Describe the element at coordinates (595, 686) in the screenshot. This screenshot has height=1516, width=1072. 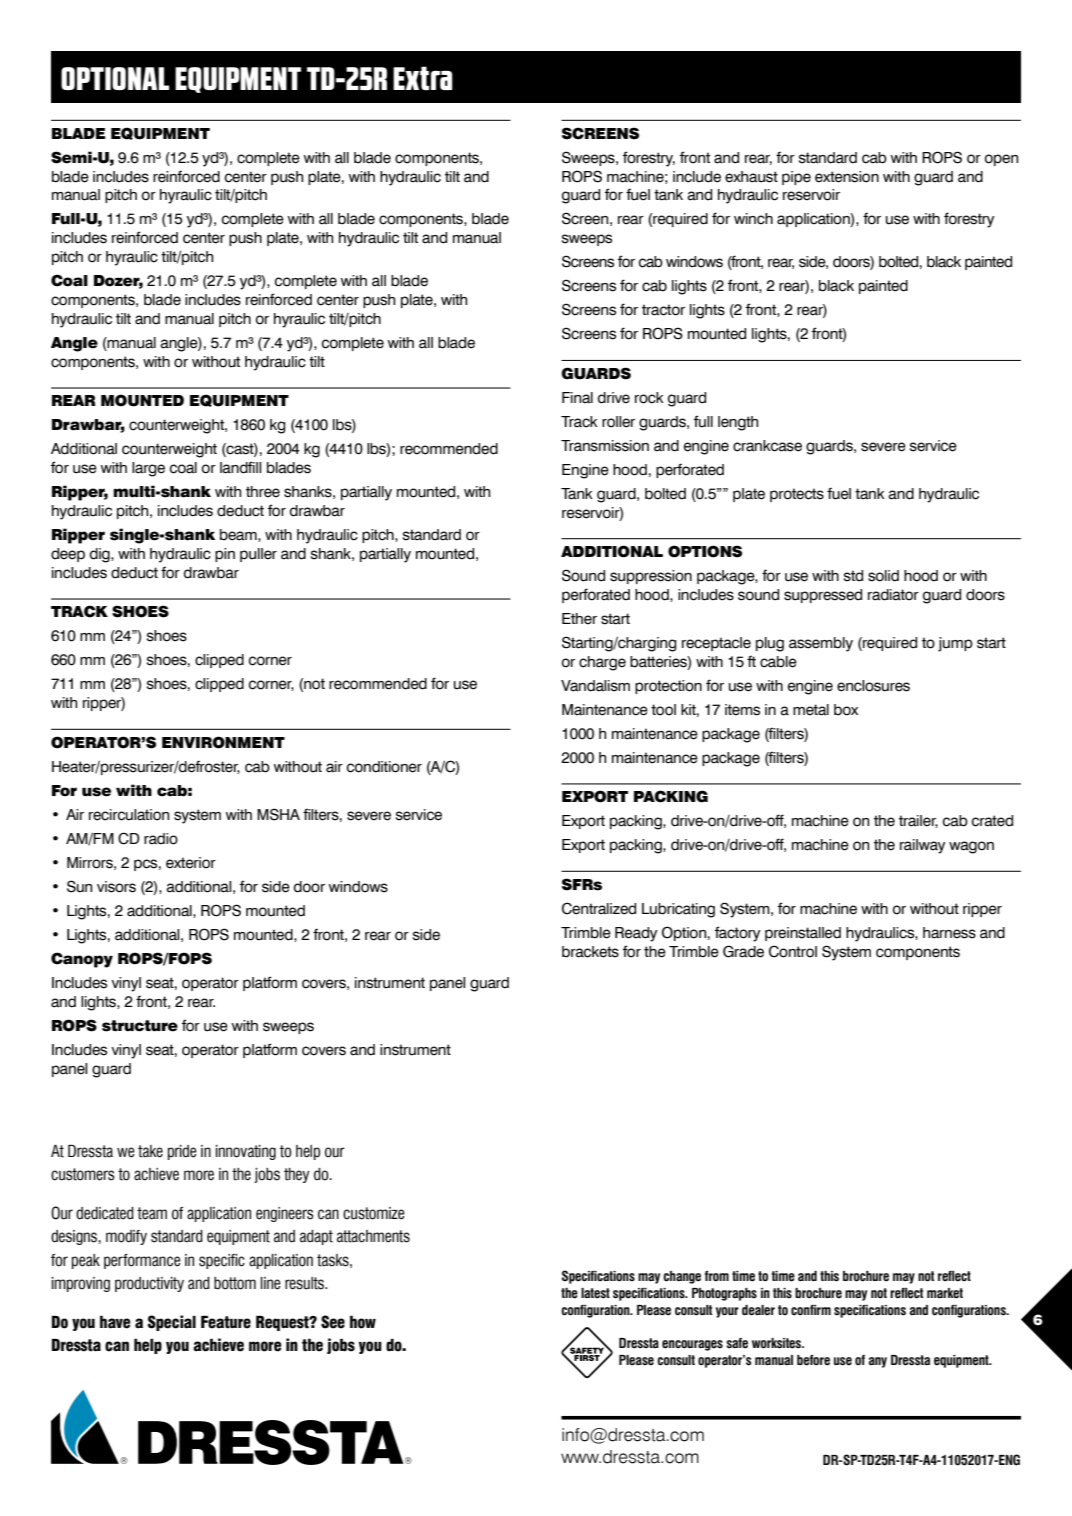
I see `Vandalism` at that location.
